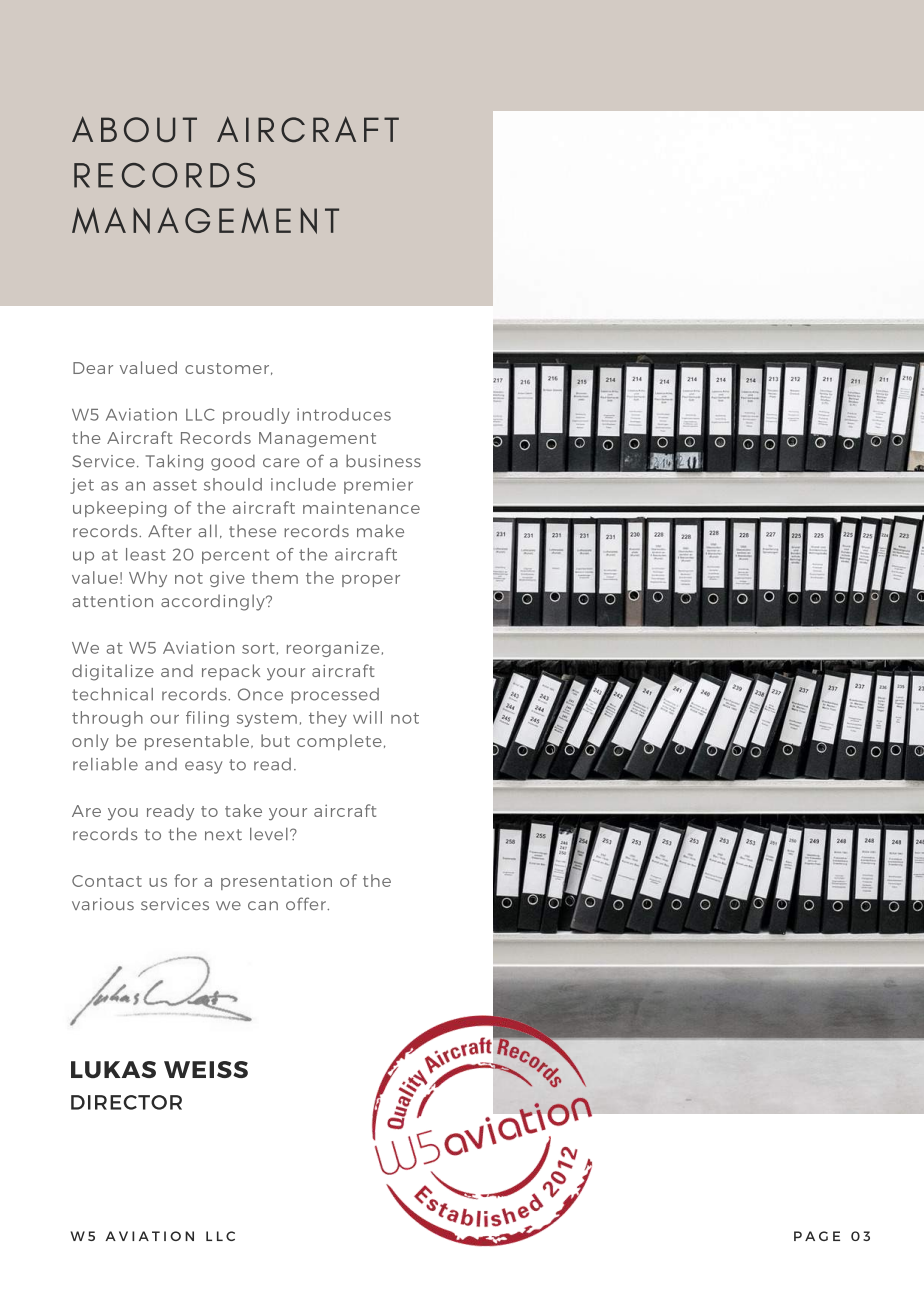  Describe the element at coordinates (112, 601) in the image. I see `attention` at that location.
